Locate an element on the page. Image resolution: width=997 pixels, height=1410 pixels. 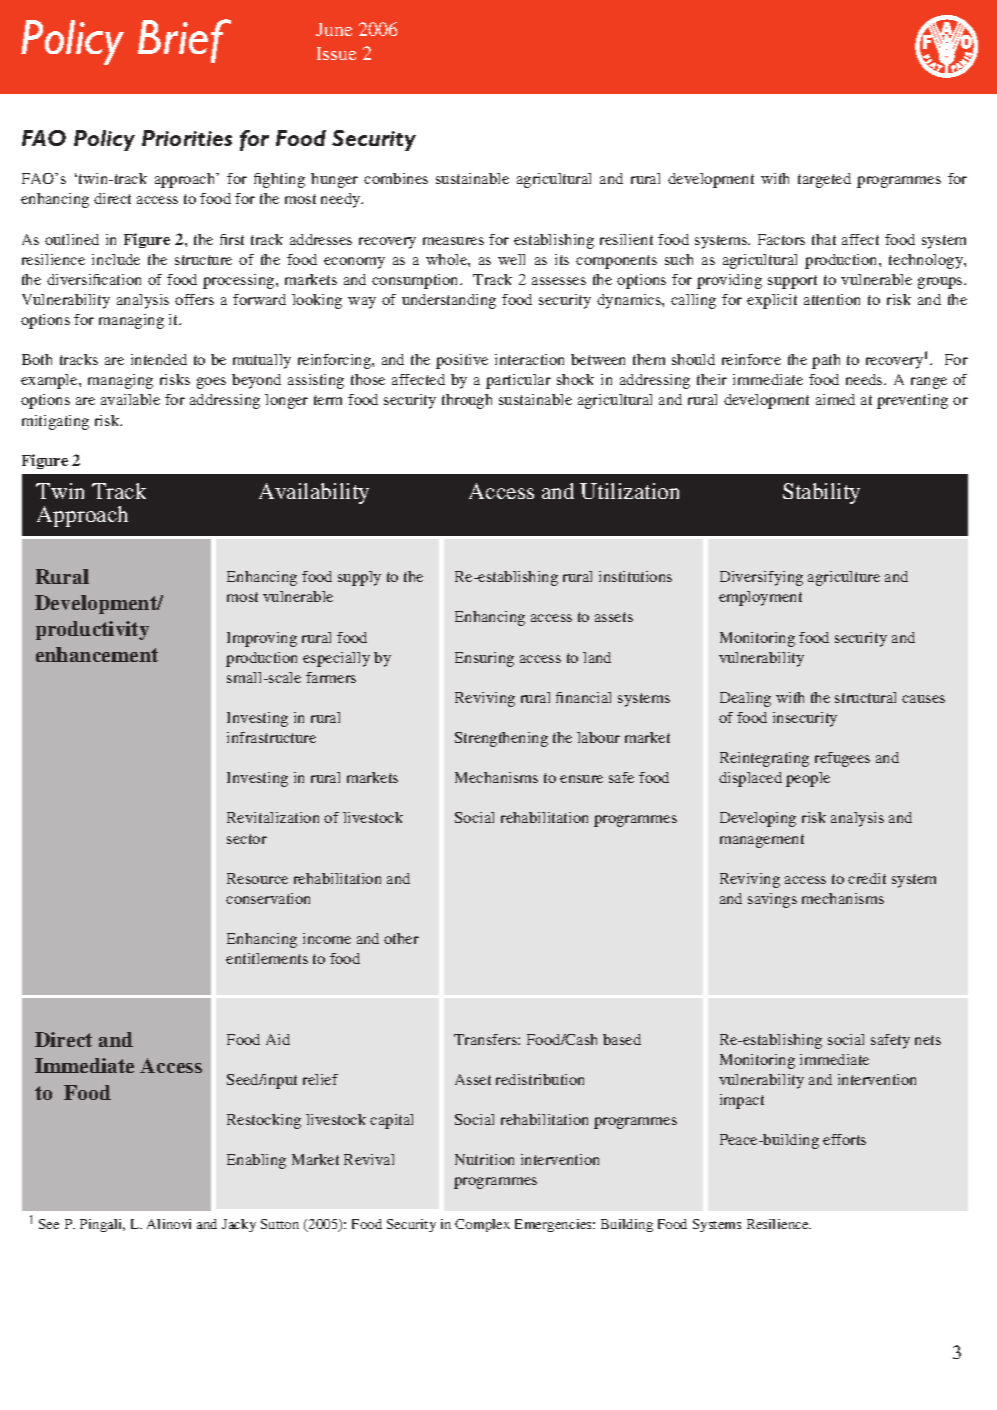
Nutrition is located at coordinates (484, 1159).
